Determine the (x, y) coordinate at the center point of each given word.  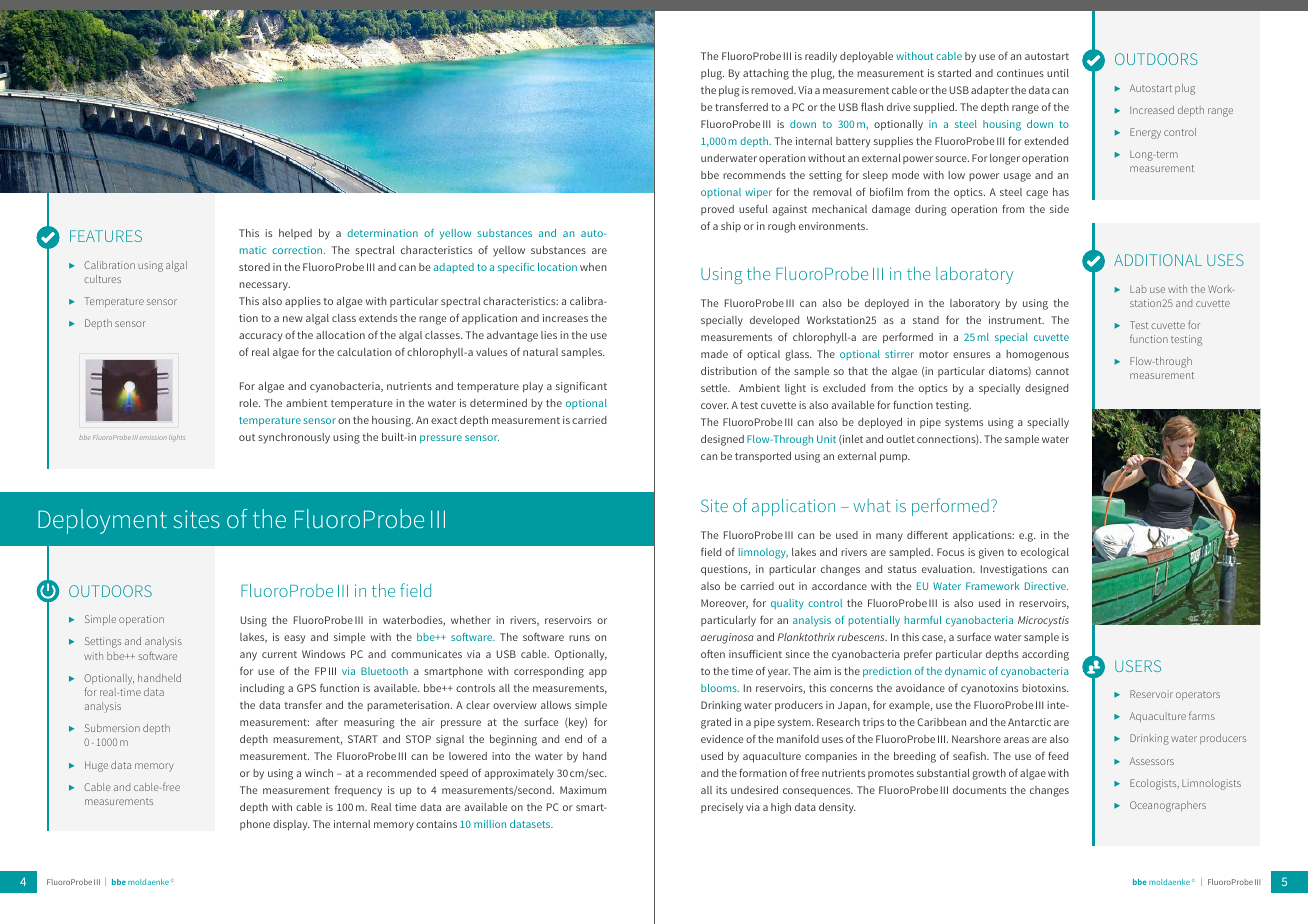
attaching (766, 74)
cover (715, 406)
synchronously (294, 438)
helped (295, 234)
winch (319, 773)
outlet (900, 439)
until (1058, 73)
